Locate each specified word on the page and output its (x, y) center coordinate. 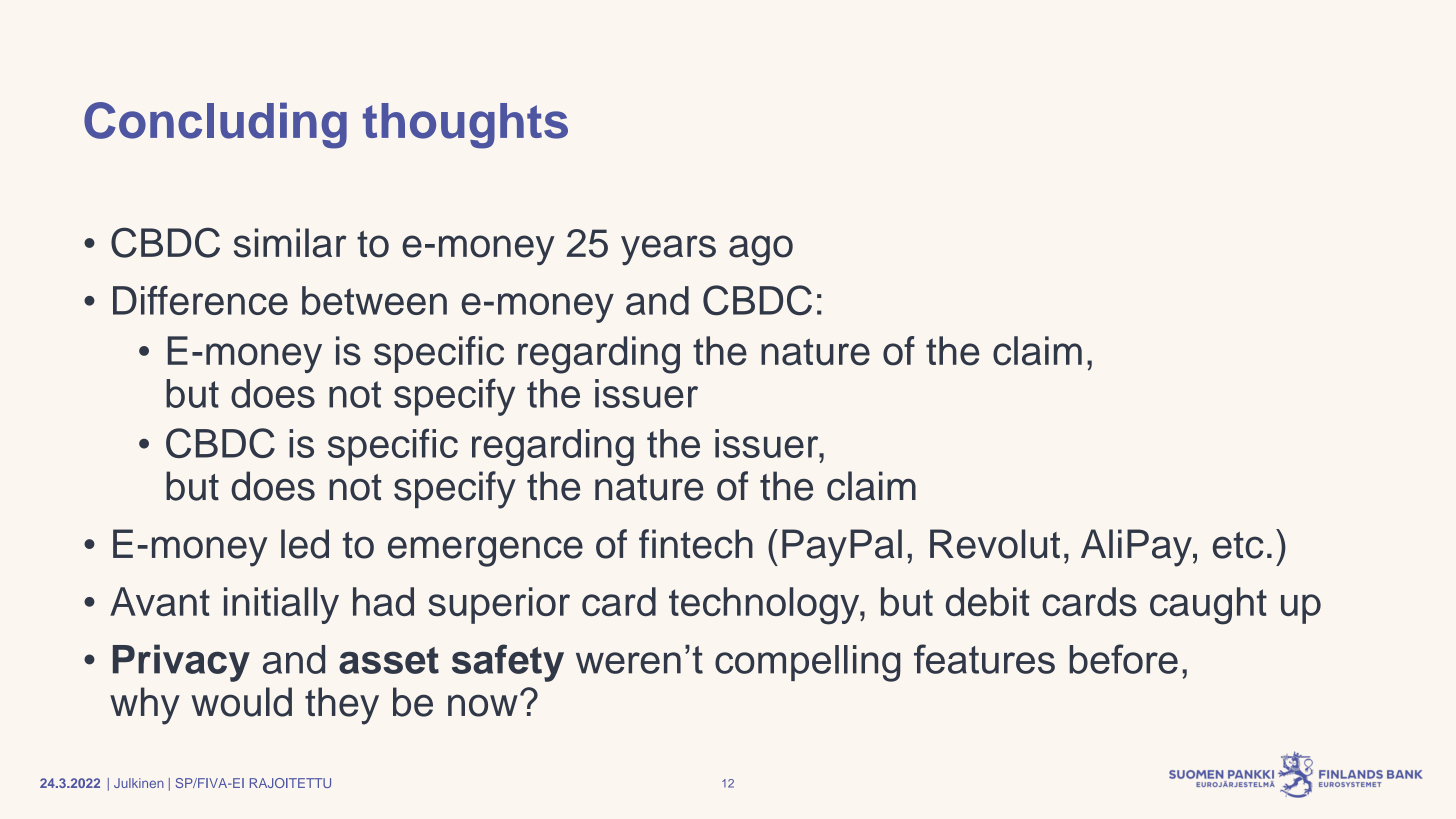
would (241, 702)
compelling (808, 663)
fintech (696, 544)
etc (1238, 545)
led (305, 544)
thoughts (465, 126)
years (668, 250)
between (374, 300)
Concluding (215, 125)
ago (761, 250)
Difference (200, 300)
